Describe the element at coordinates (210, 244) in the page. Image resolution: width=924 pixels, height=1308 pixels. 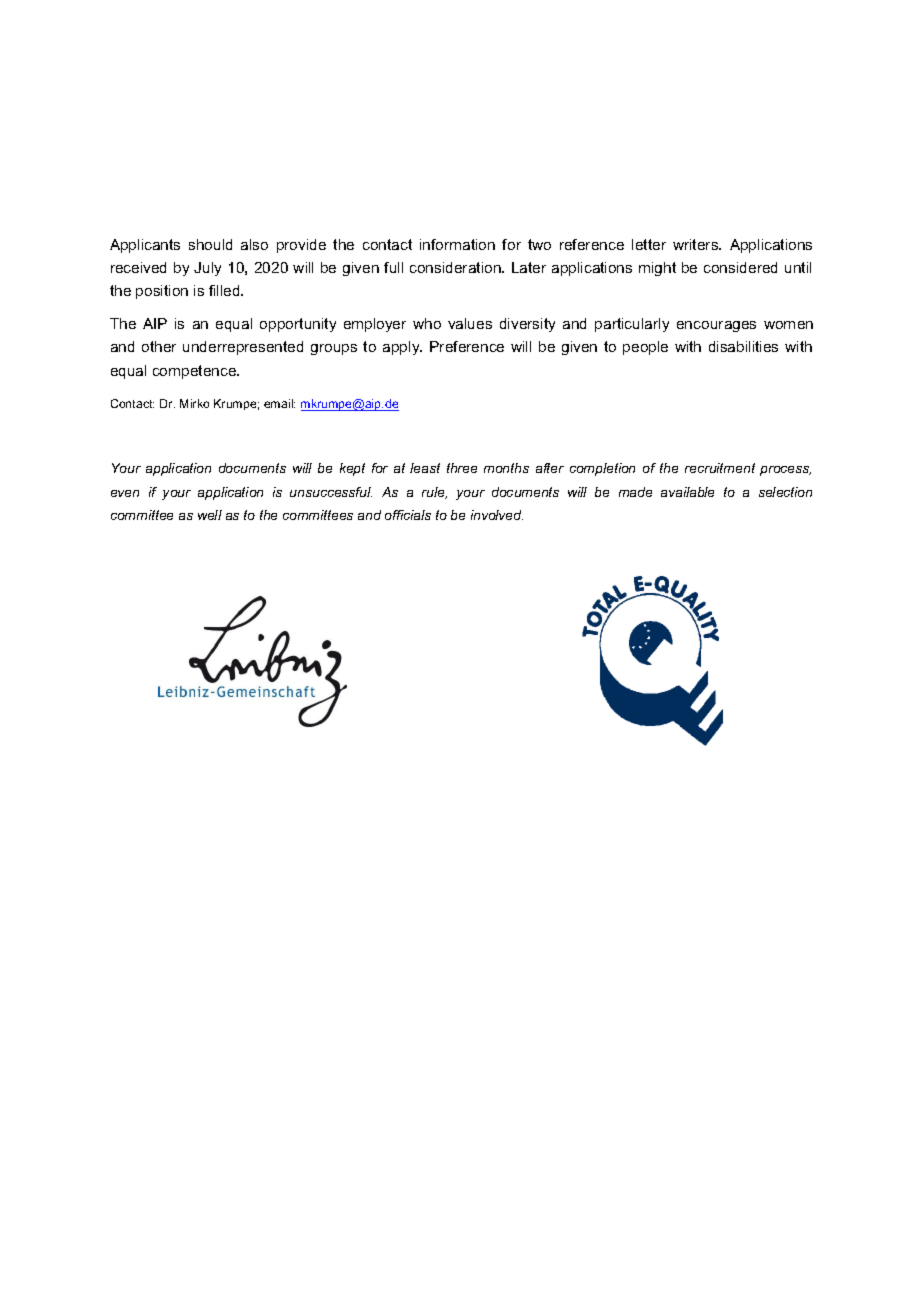
I see `should` at that location.
